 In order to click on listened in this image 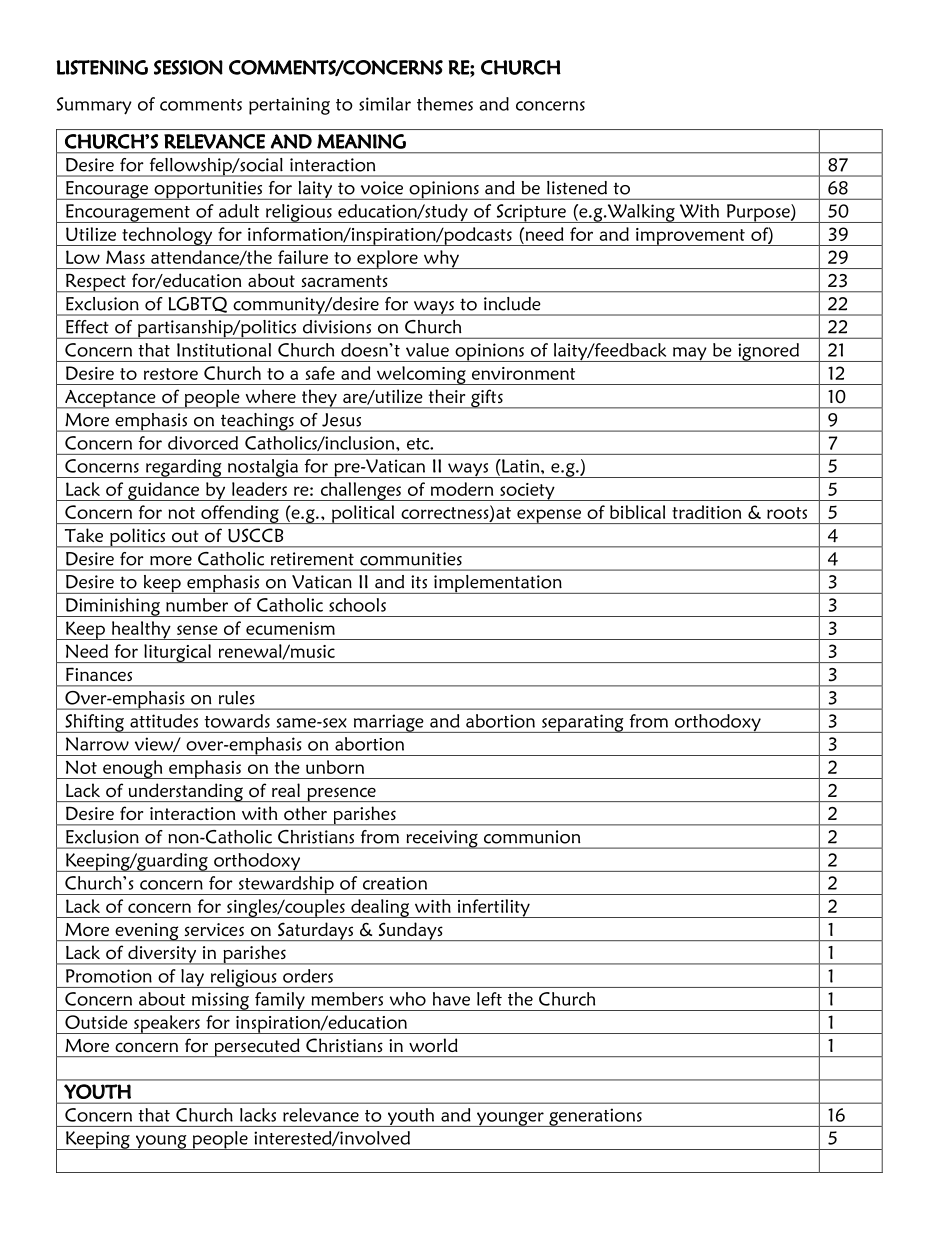, I will do `click(577, 188)`.
